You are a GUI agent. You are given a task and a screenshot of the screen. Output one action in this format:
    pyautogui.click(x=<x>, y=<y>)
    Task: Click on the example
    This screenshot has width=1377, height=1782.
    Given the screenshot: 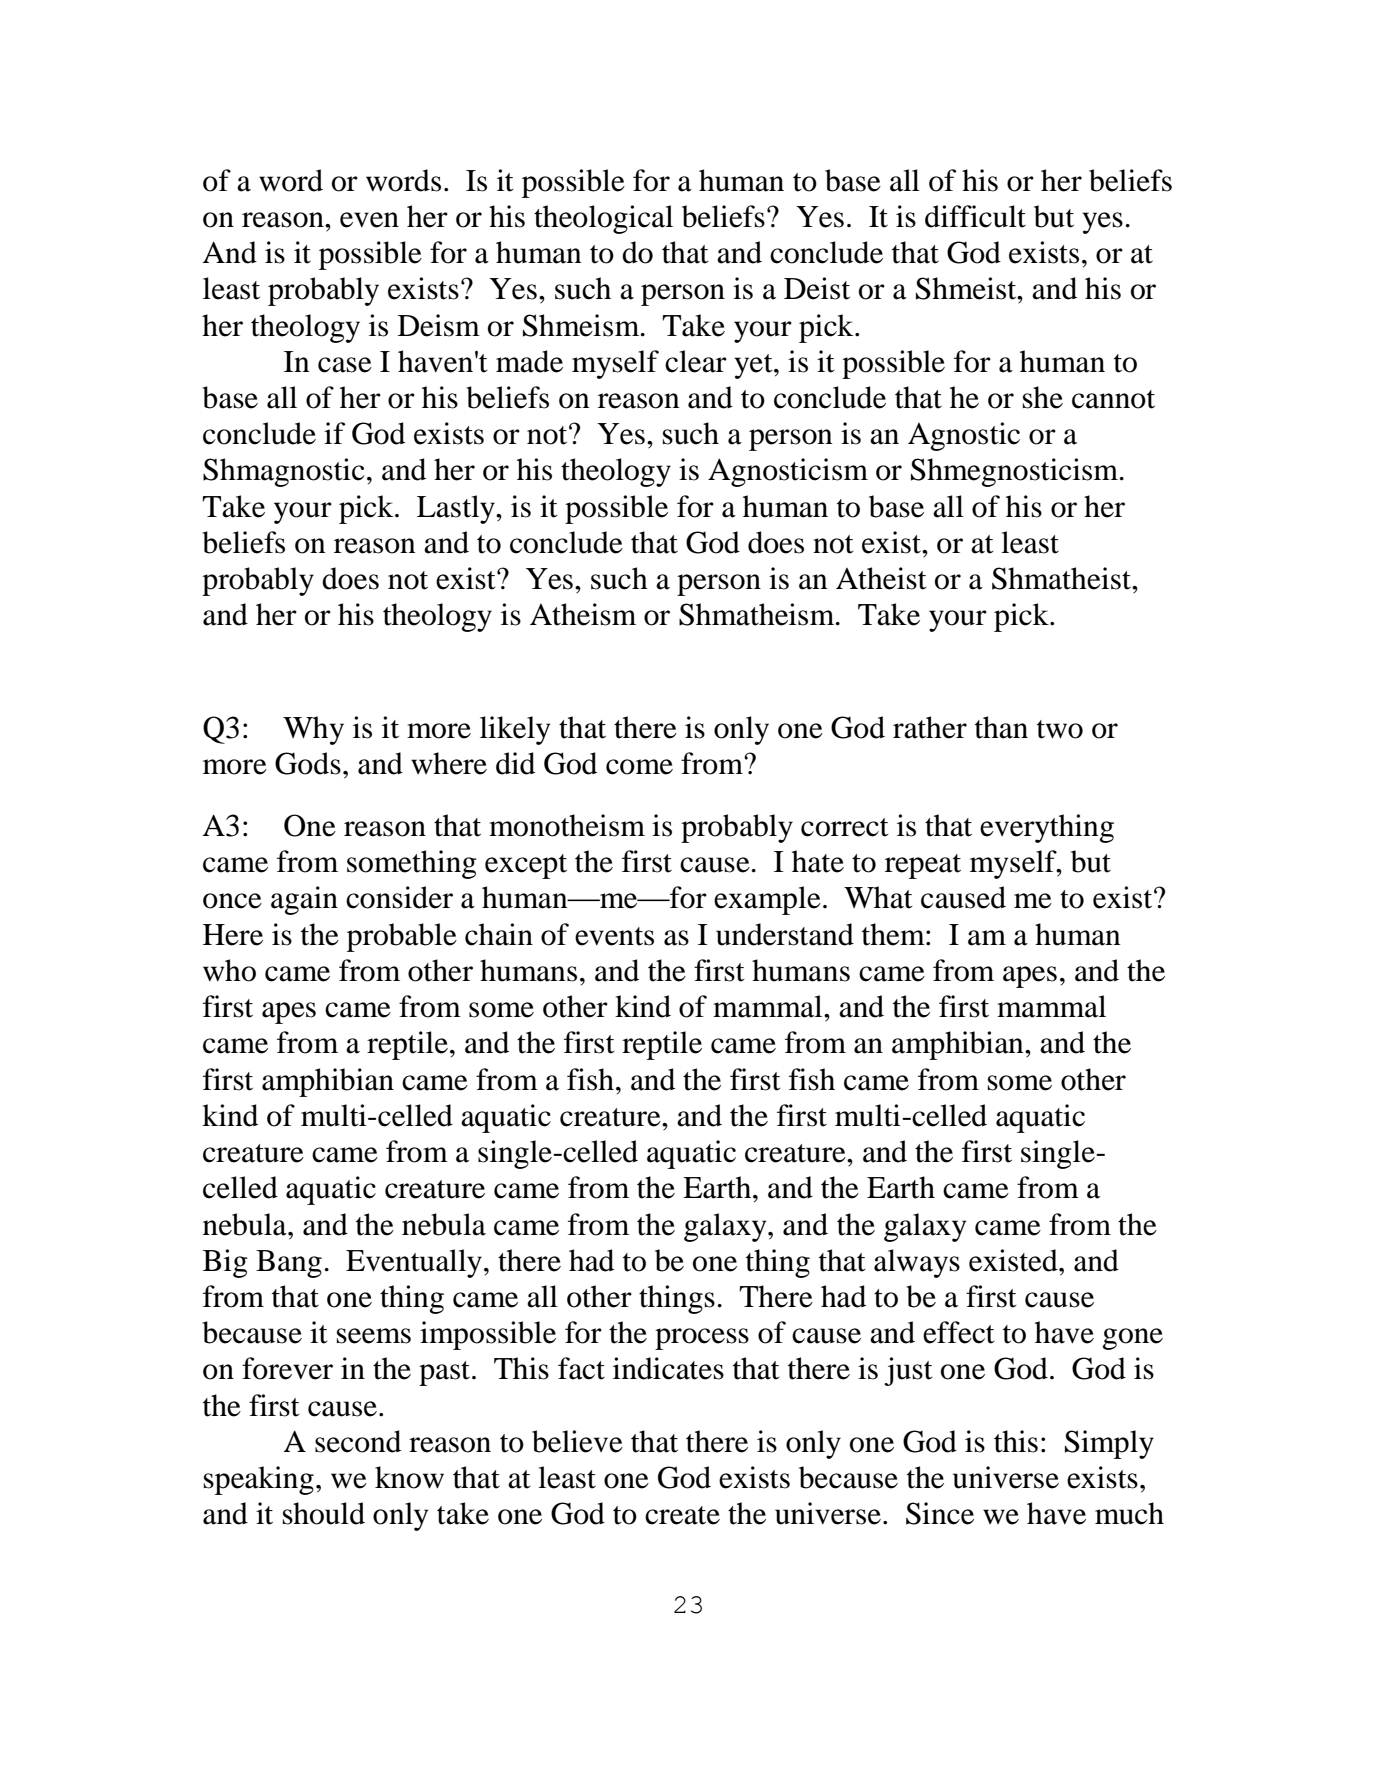 What is the action you would take?
    pyautogui.click(x=767, y=900)
